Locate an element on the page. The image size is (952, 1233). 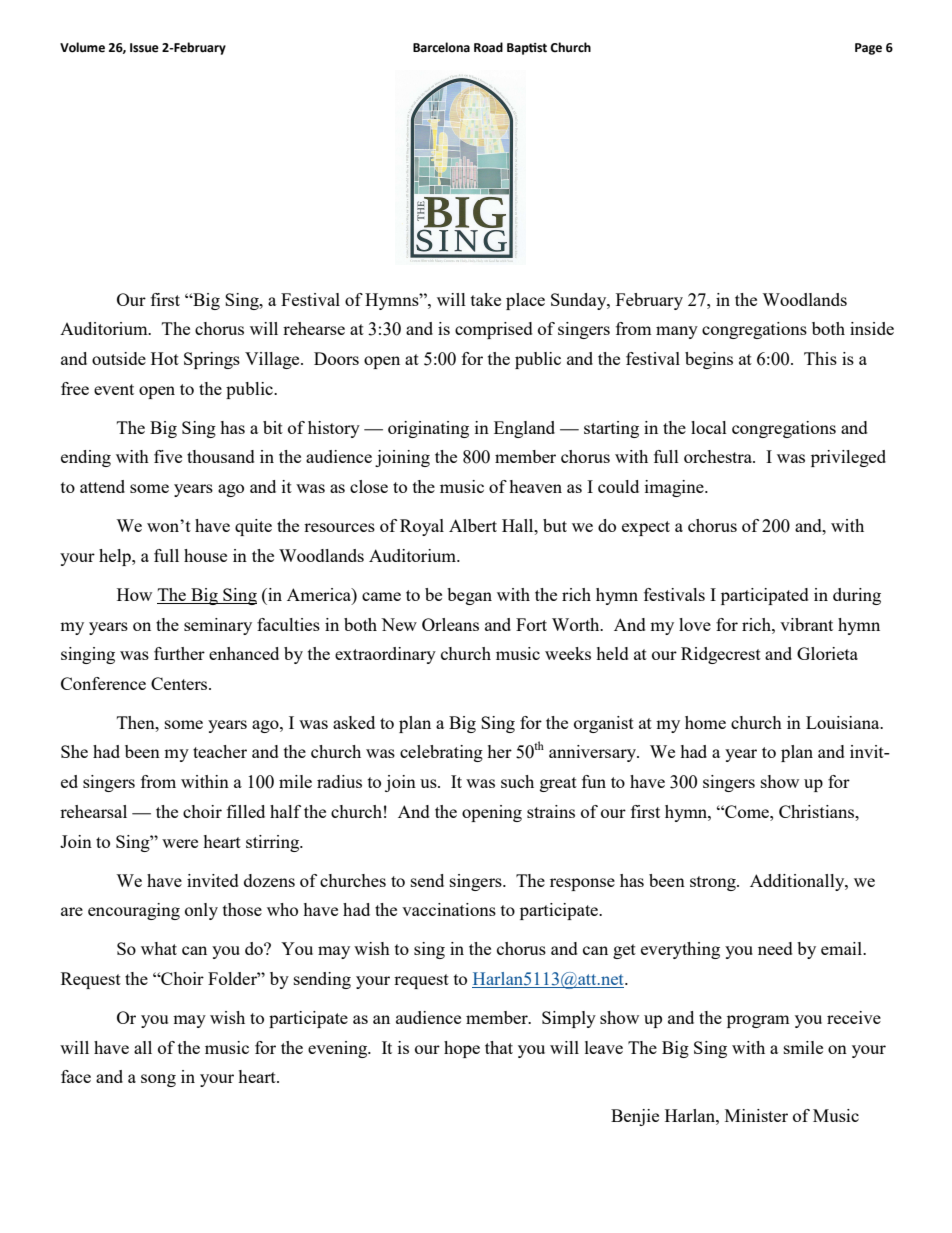
Minister is located at coordinates (756, 1115).
